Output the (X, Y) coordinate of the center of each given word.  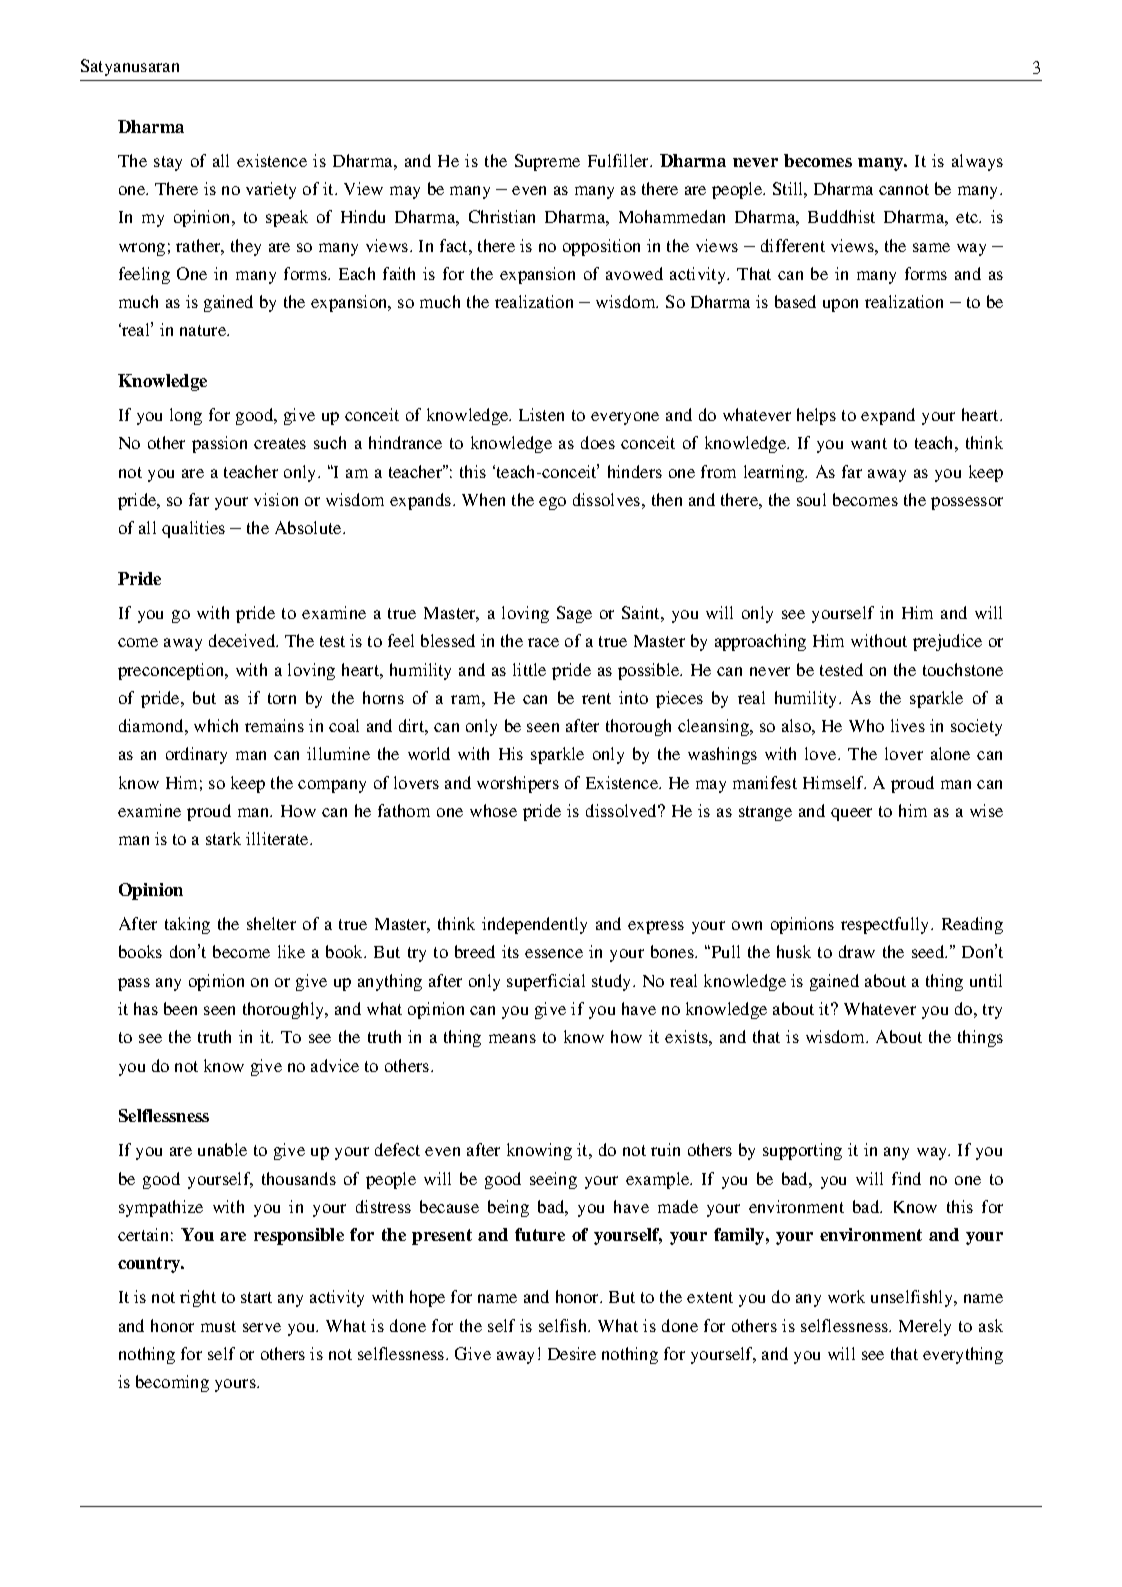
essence (554, 953)
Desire (572, 1353)
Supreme (547, 162)
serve (262, 1327)
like (291, 951)
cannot (904, 189)
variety (271, 190)
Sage (574, 614)
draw (857, 951)
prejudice (947, 642)
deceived (243, 640)
